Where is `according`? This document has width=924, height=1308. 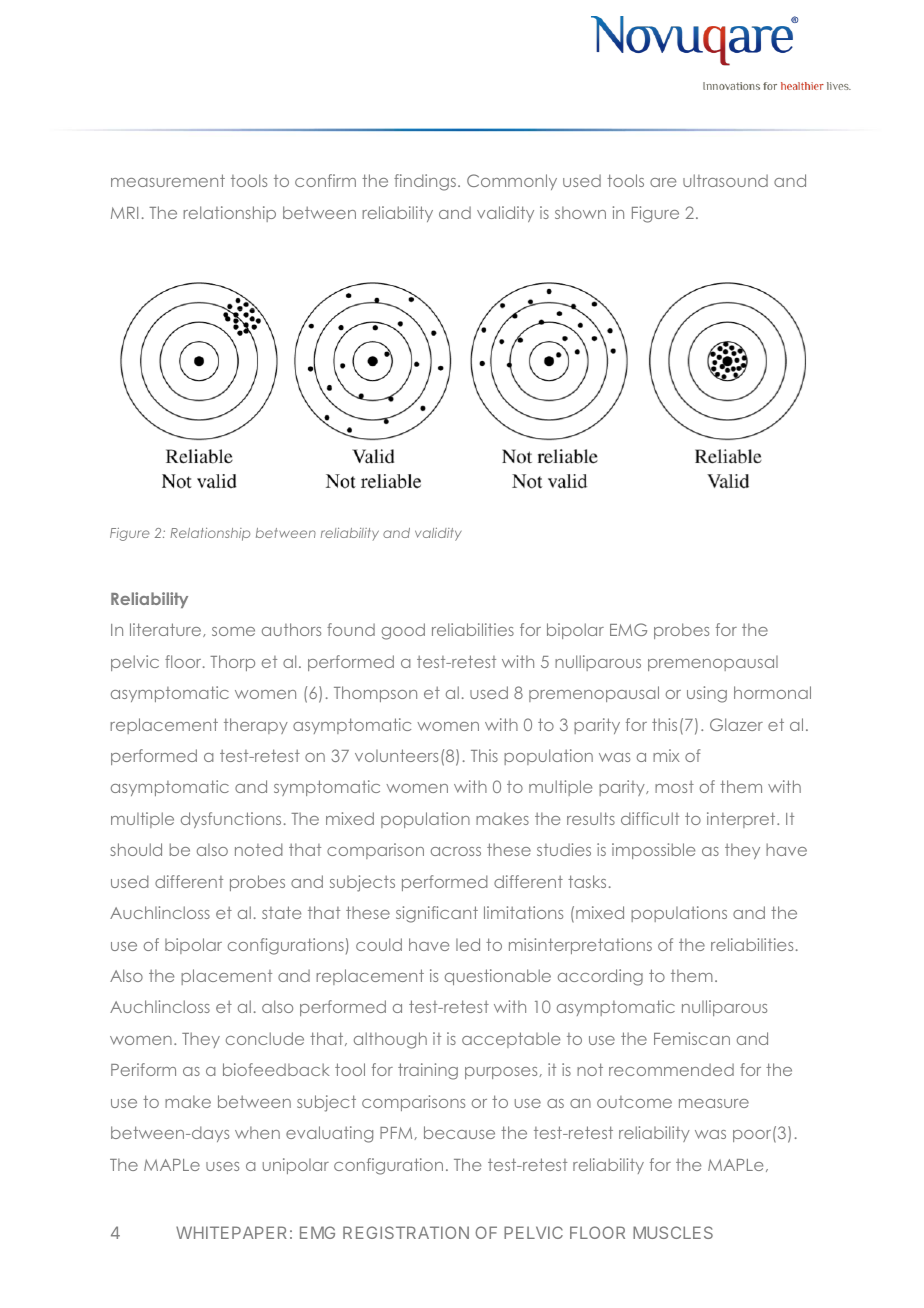
according is located at coordinates (600, 977).
